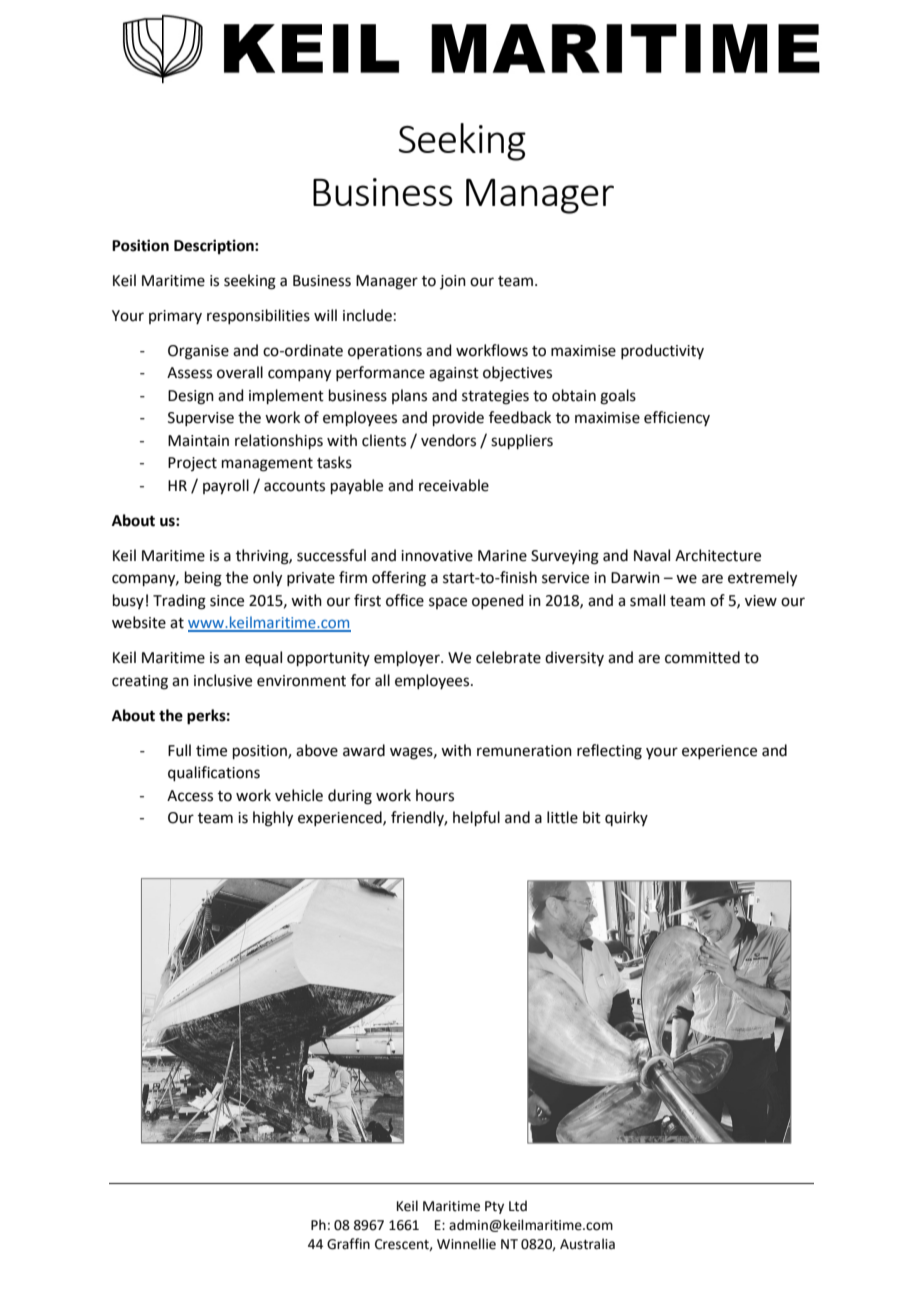 Image resolution: width=924 pixels, height=1308 pixels. I want to click on small, so click(647, 600).
